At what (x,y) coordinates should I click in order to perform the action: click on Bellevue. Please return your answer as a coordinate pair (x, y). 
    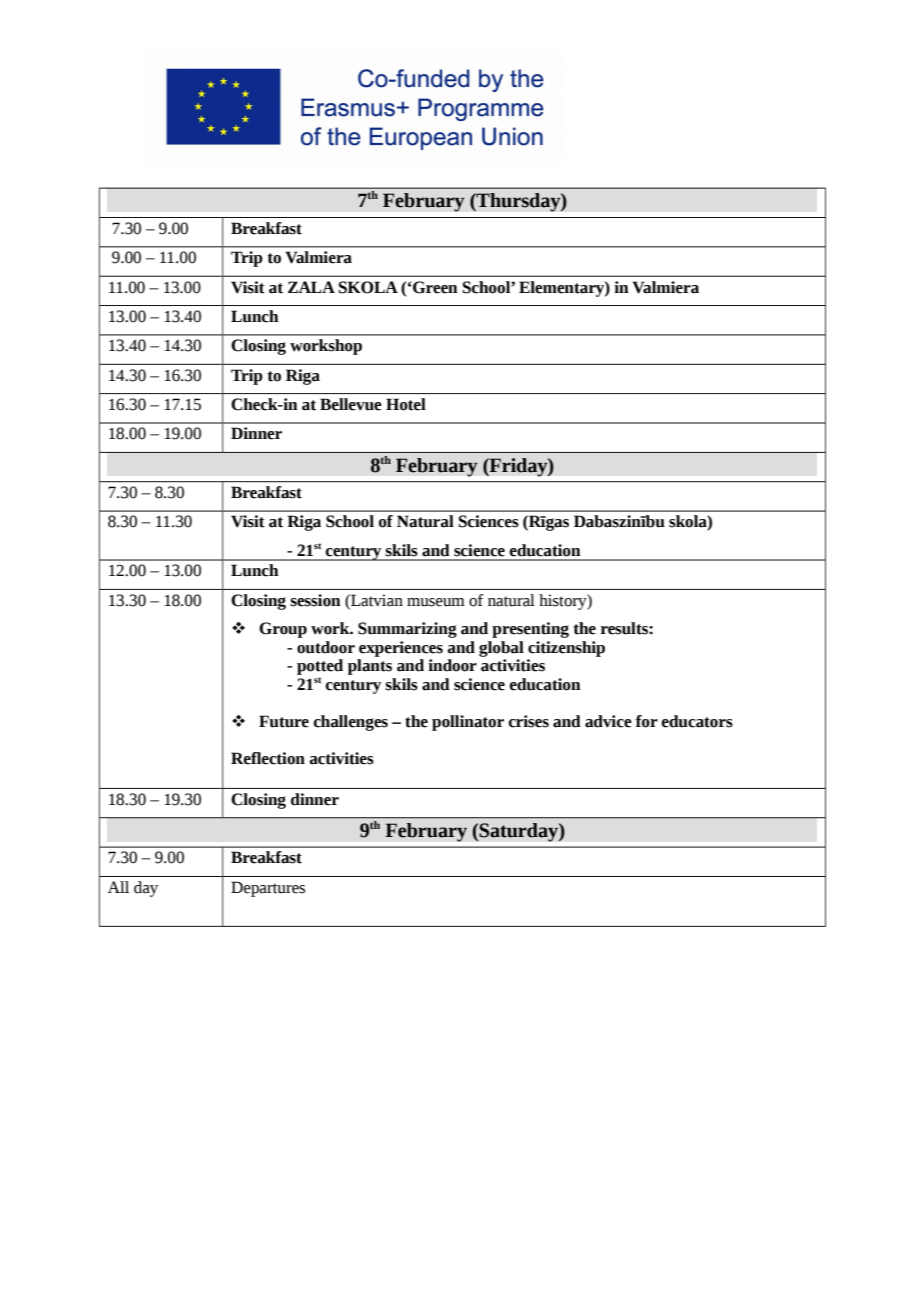
    Looking at the image, I should click on (351, 404).
